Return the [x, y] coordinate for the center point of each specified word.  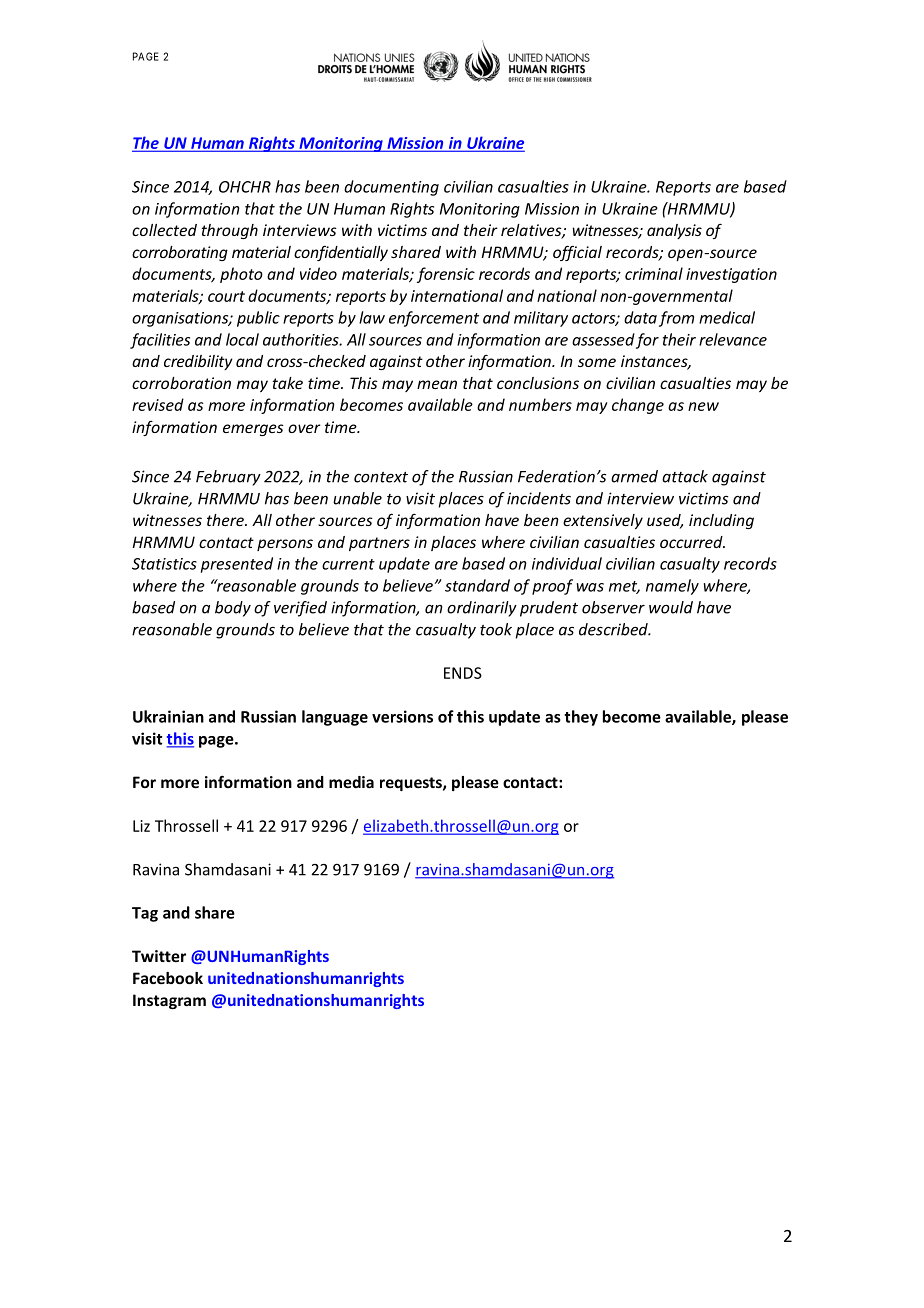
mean [437, 384]
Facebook [168, 978]
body [233, 609]
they [581, 718]
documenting [391, 188]
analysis [674, 231]
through [229, 231]
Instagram [169, 1001]
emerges [253, 430]
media [351, 782]
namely [672, 587]
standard [477, 585]
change [638, 406]
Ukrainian [168, 716]
